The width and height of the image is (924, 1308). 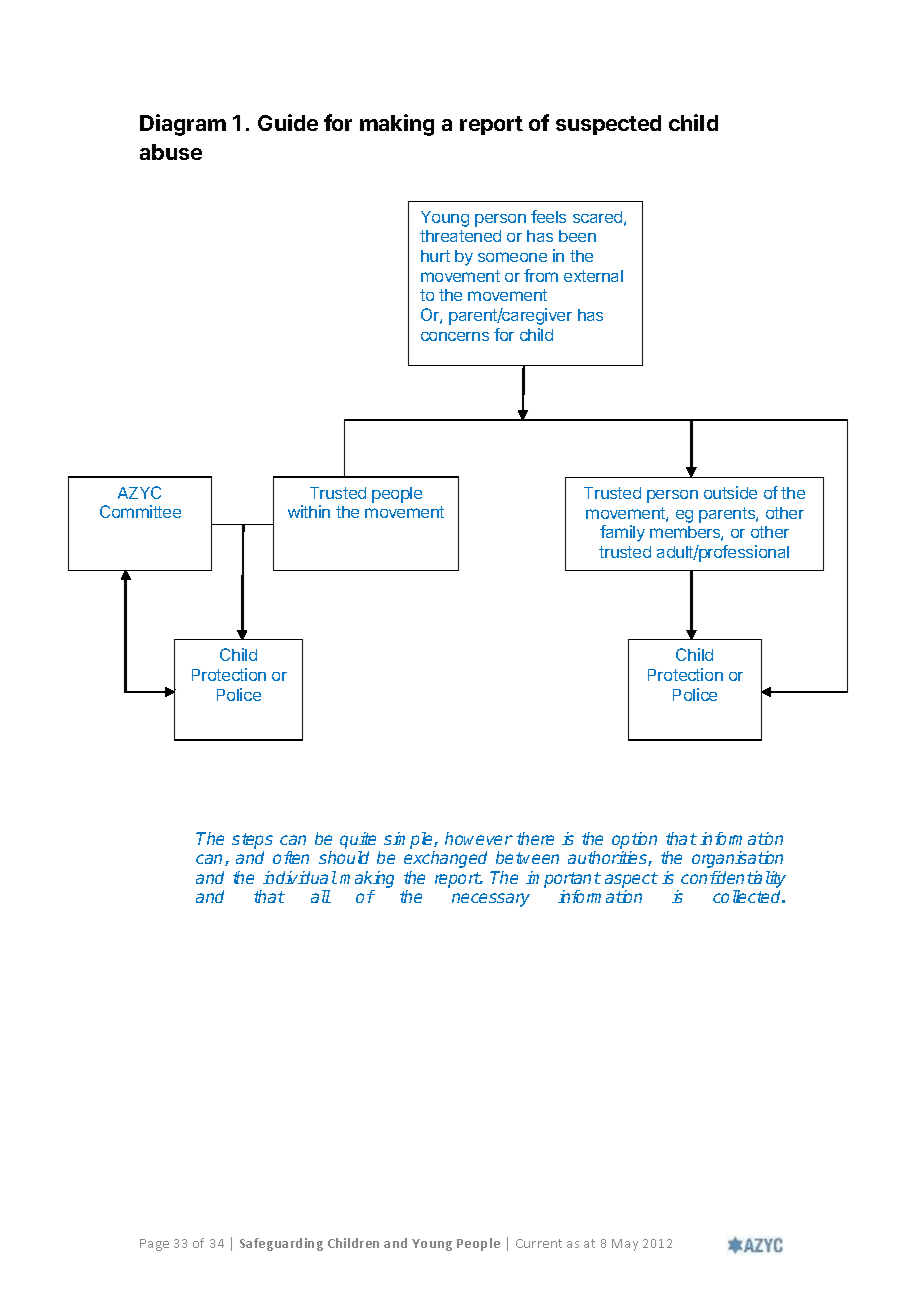 I want to click on Page, so click(x=154, y=1245).
